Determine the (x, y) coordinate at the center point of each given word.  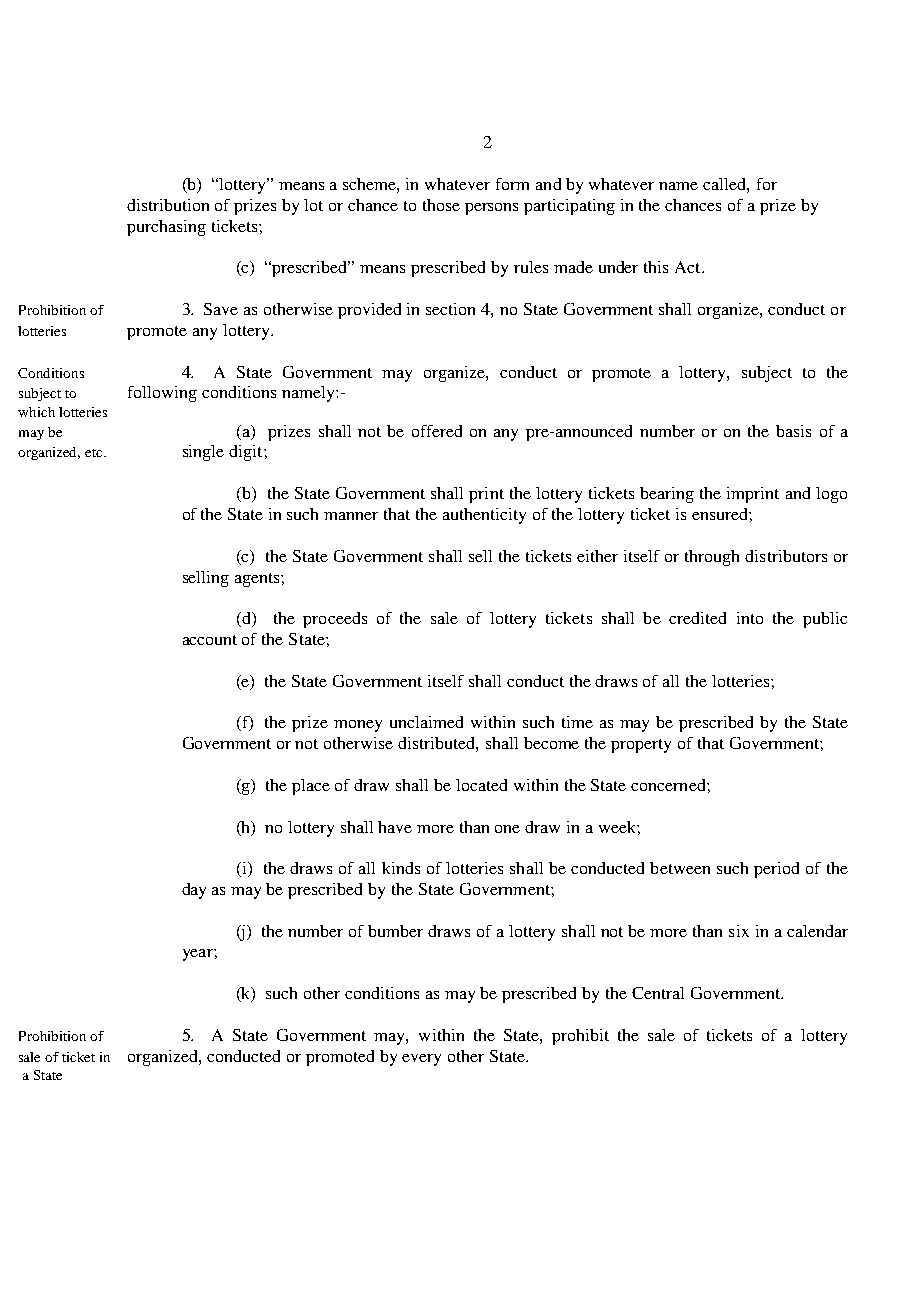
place (311, 787)
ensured (721, 514)
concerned (669, 785)
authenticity (484, 516)
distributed (438, 744)
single (203, 453)
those (441, 205)
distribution (168, 205)
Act (689, 267)
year (199, 955)
